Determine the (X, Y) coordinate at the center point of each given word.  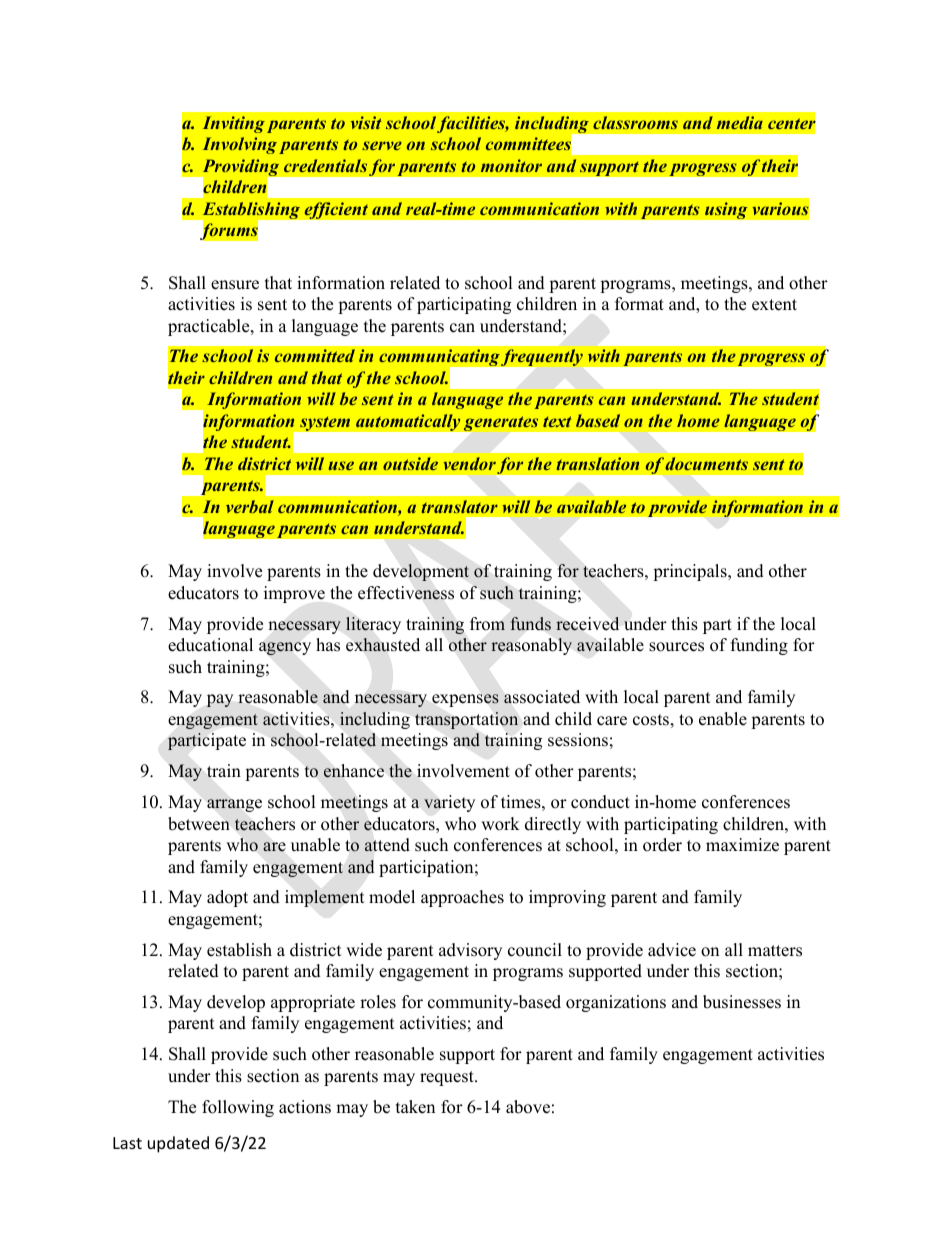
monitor (511, 165)
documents (706, 463)
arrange (234, 805)
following (238, 1108)
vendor (469, 463)
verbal (250, 506)
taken (415, 1107)
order (662, 845)
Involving (240, 145)
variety (449, 803)
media (740, 122)
